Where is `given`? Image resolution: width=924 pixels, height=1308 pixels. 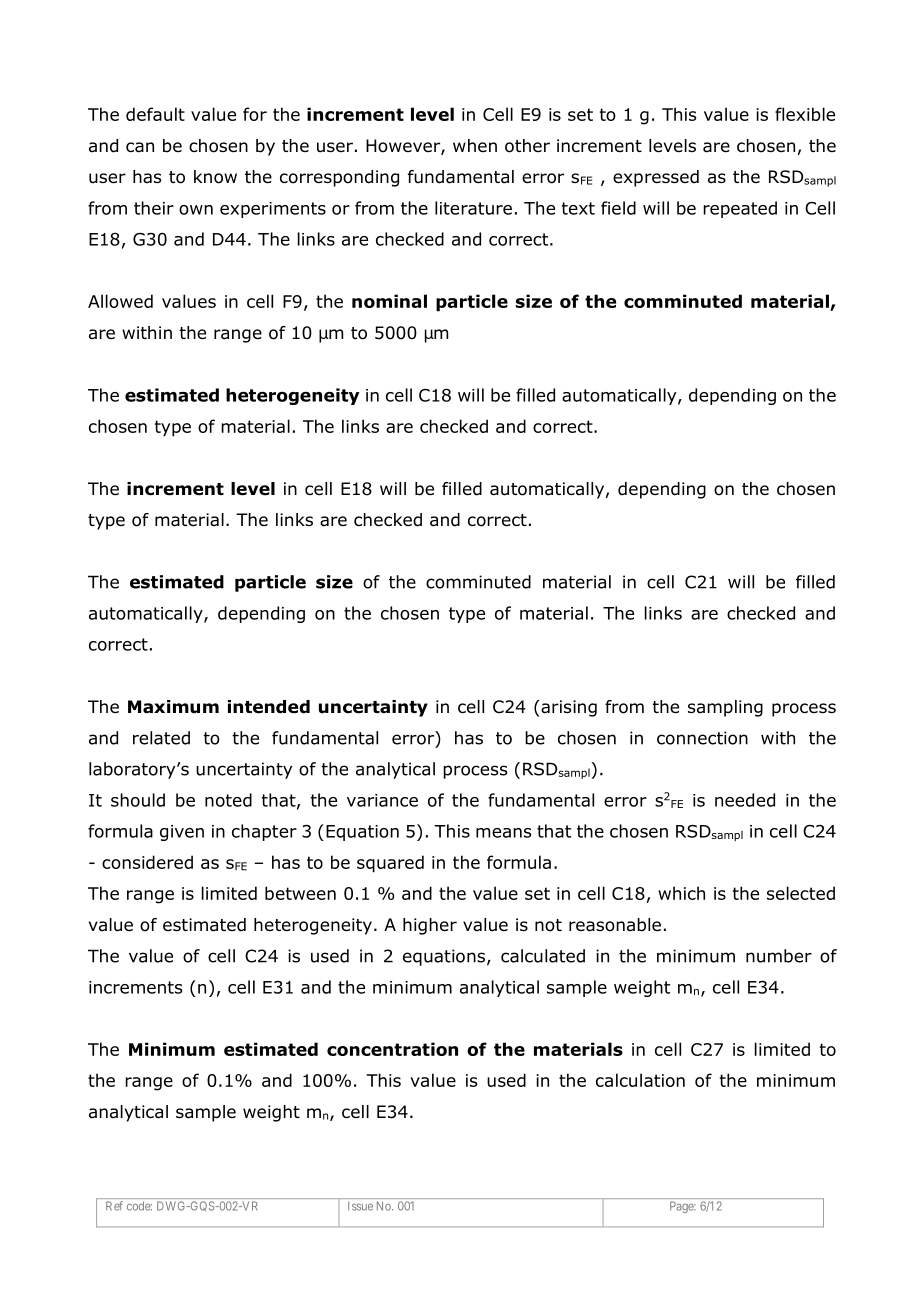
given is located at coordinates (182, 833).
